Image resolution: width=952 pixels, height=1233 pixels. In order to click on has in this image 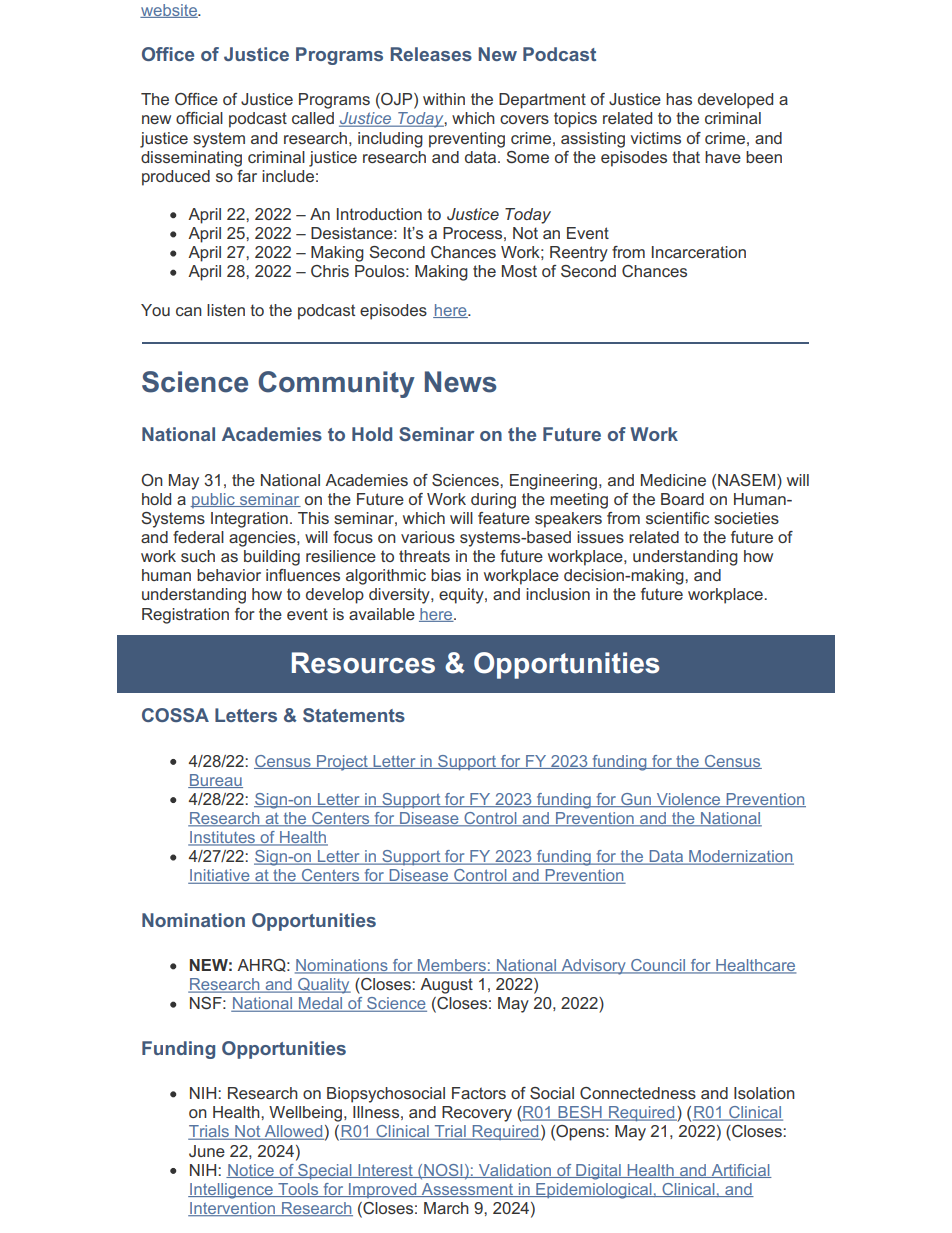, I will do `click(679, 99)`.
